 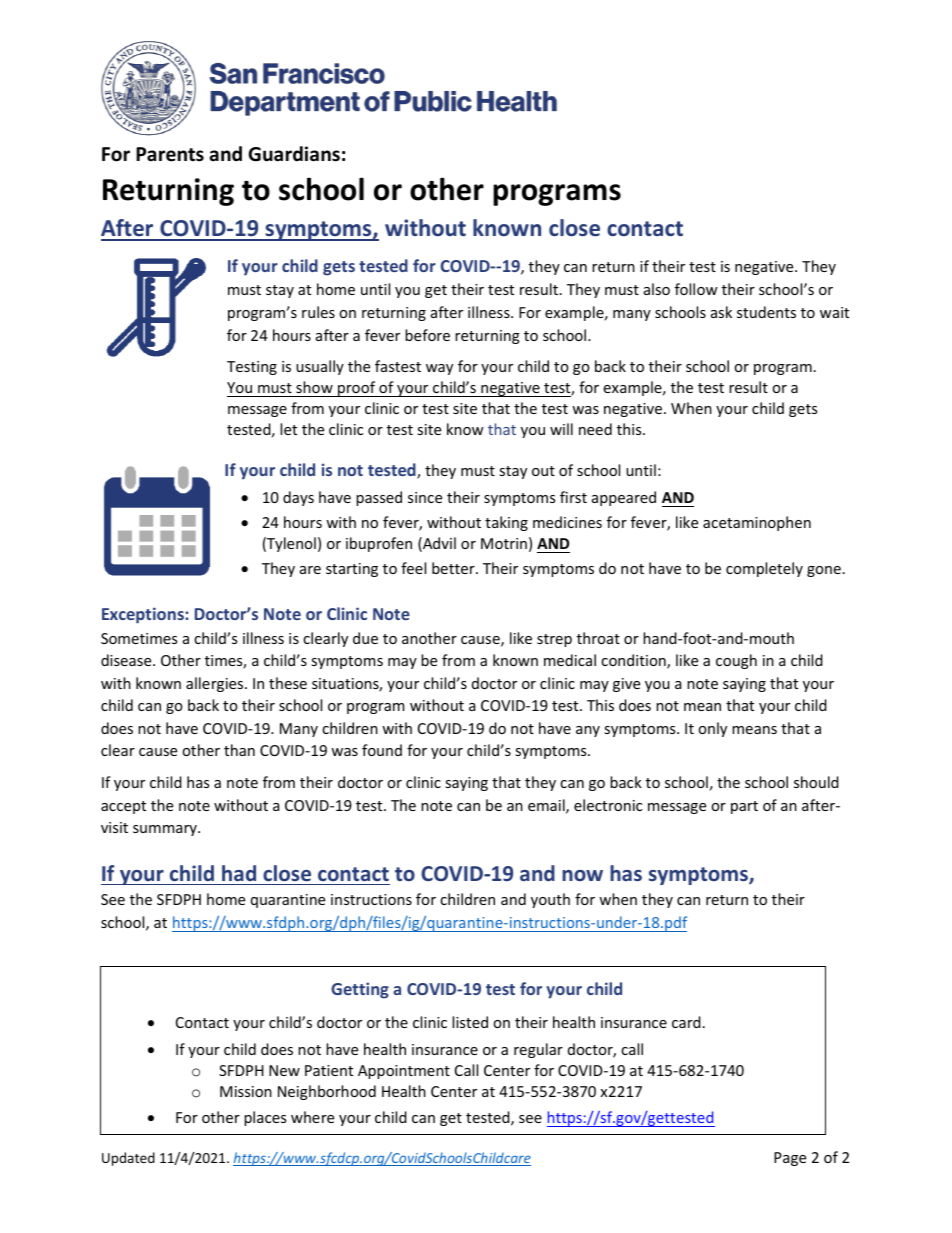 I want to click on only, so click(x=712, y=729).
